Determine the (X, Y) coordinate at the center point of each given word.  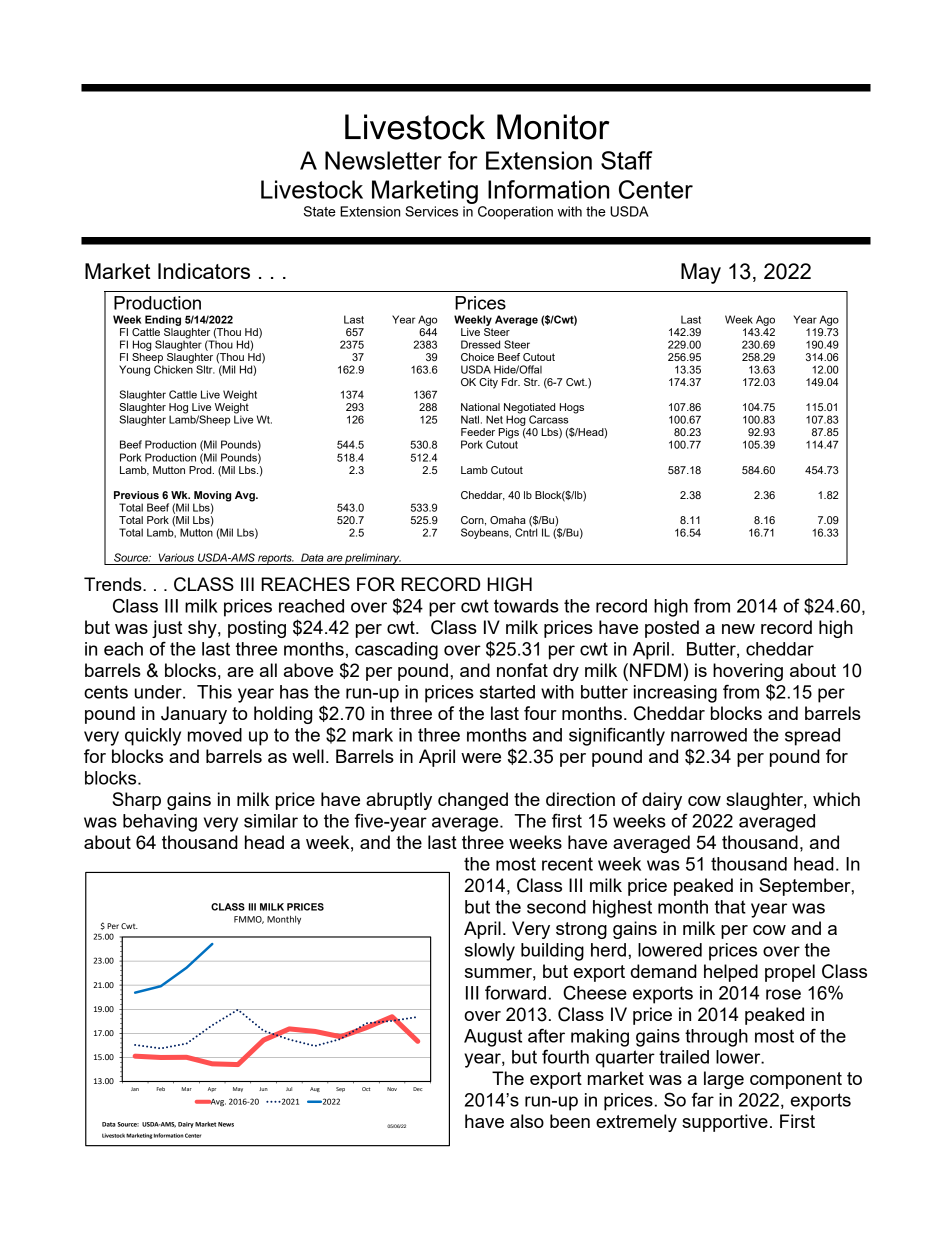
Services (431, 211)
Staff (626, 160)
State (320, 211)
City (488, 383)
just (167, 629)
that (730, 907)
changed (473, 801)
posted (672, 629)
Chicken (173, 368)
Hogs (572, 408)
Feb (161, 1089)
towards (526, 606)
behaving (160, 823)
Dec (417, 1089)
